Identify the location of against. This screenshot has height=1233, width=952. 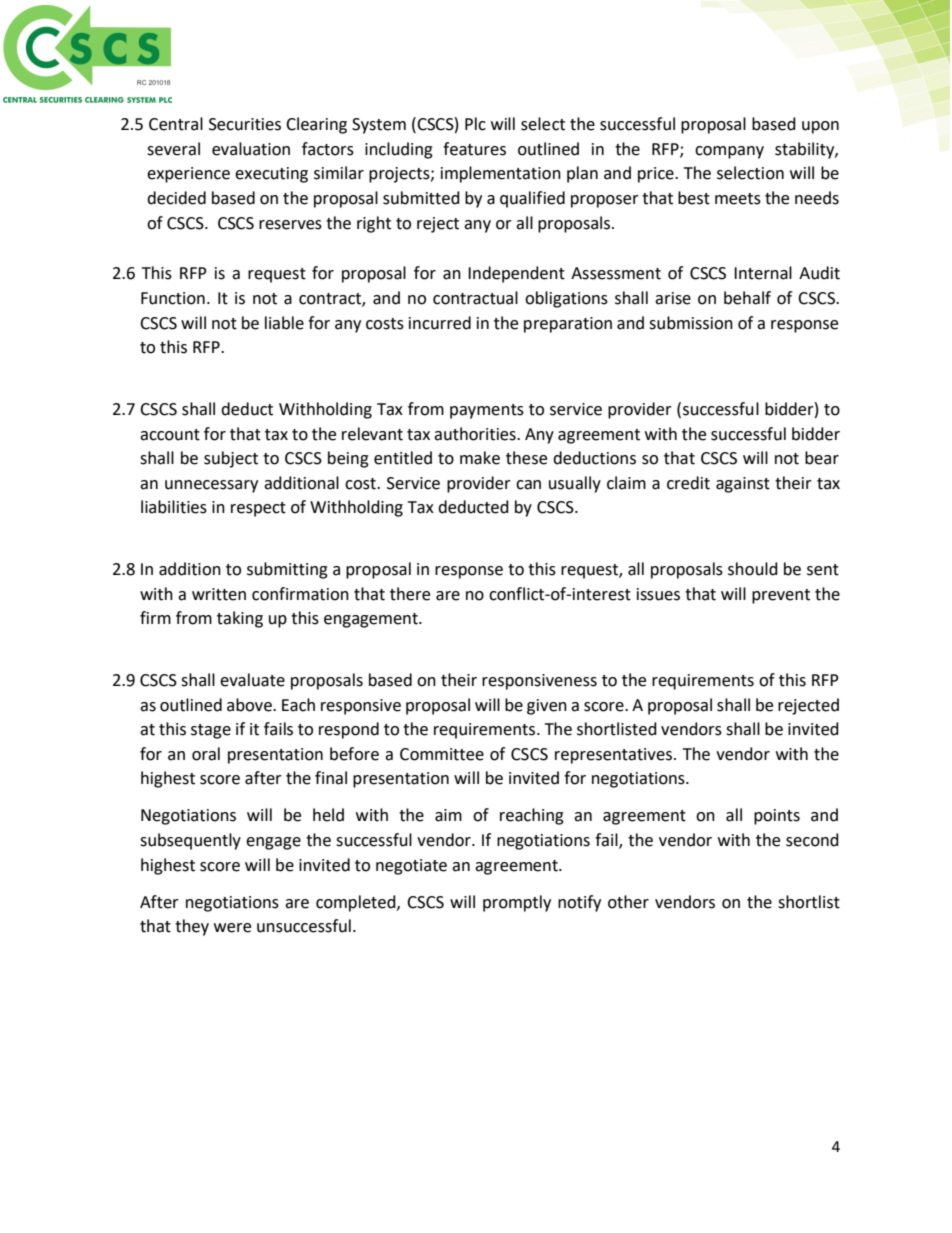
(743, 485).
